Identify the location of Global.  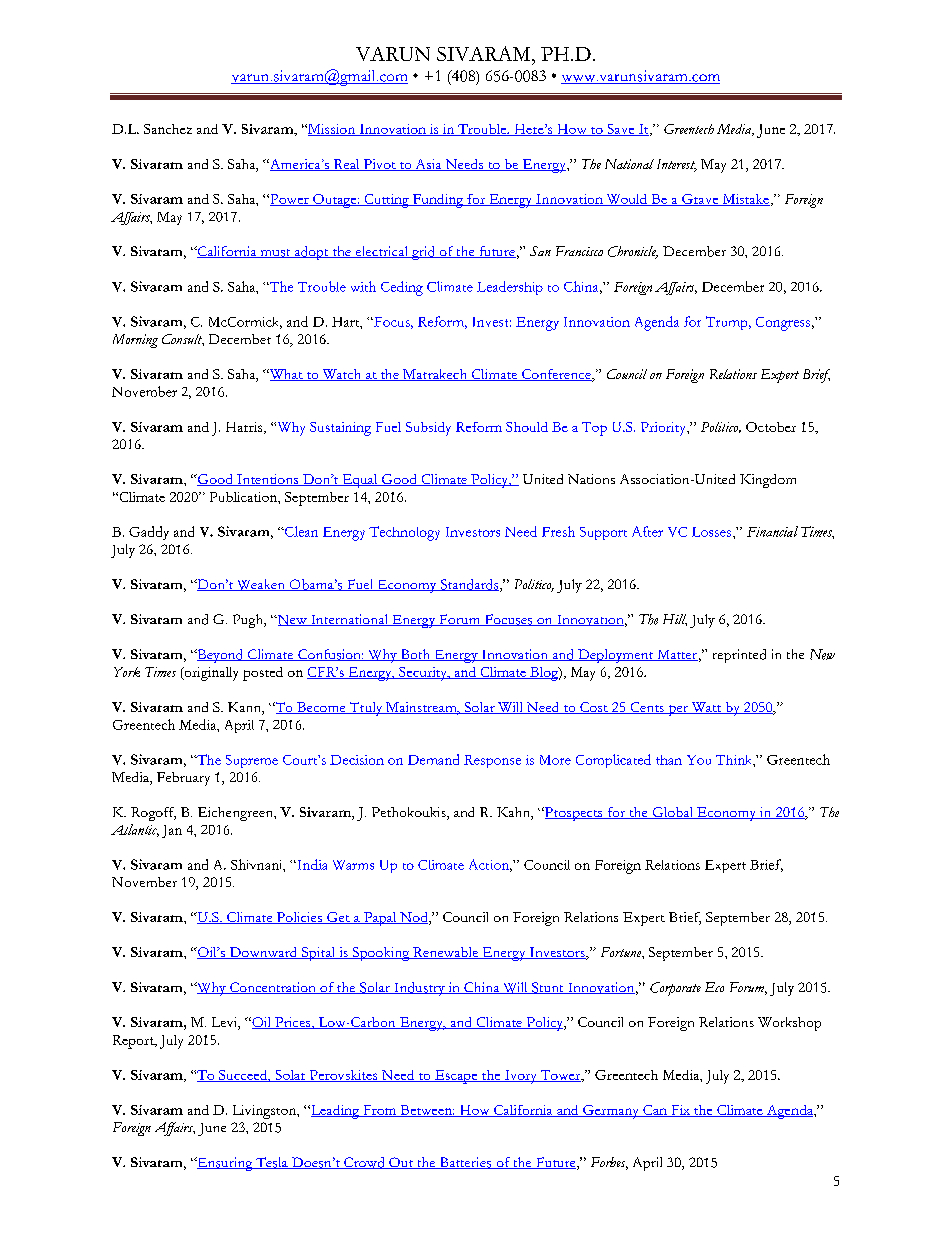
(673, 813).
